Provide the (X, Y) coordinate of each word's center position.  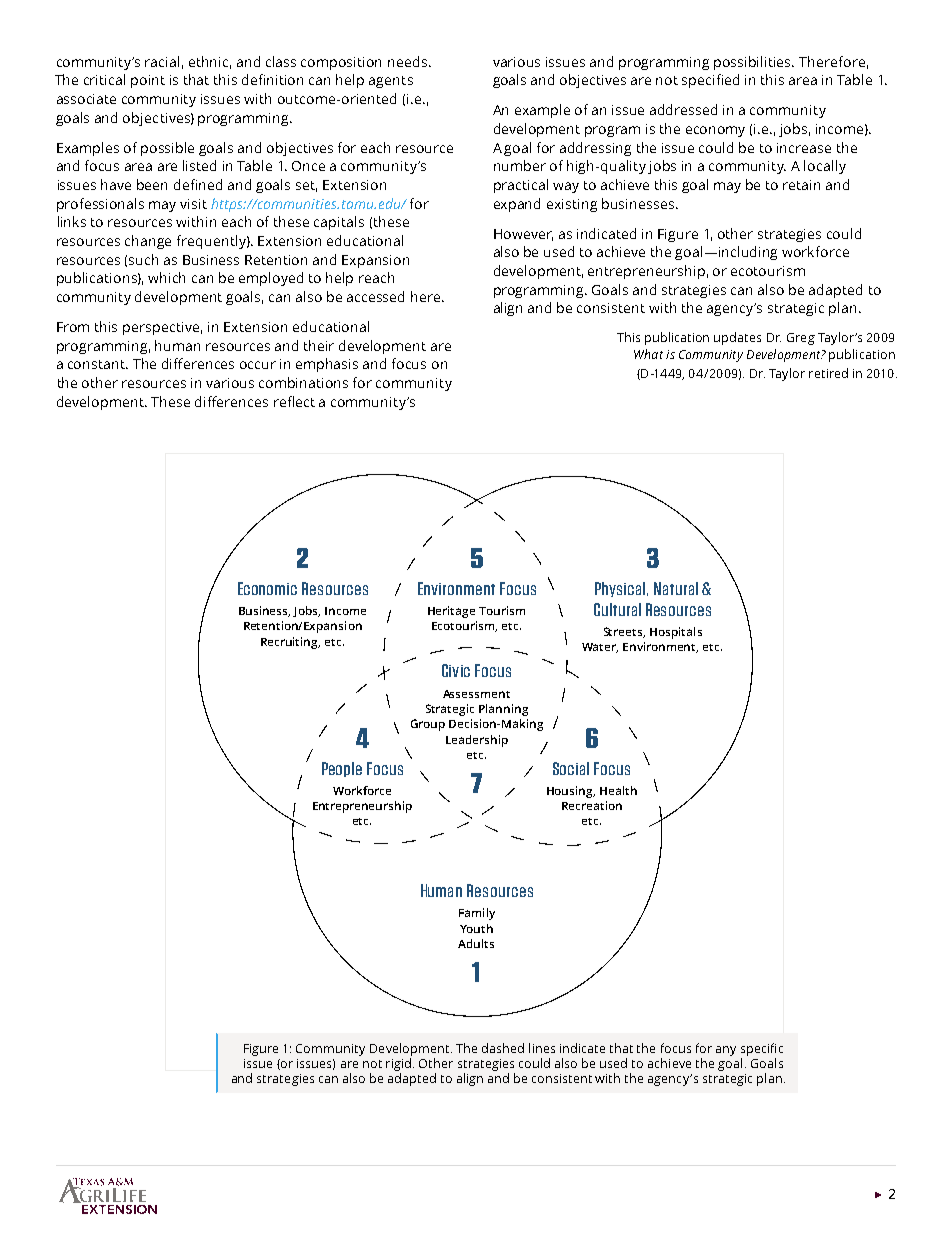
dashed (503, 1048)
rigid (398, 1064)
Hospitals (676, 633)
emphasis (327, 365)
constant (98, 364)
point (148, 81)
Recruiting (290, 643)
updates (737, 338)
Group (428, 725)
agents (391, 82)
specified (710, 81)
